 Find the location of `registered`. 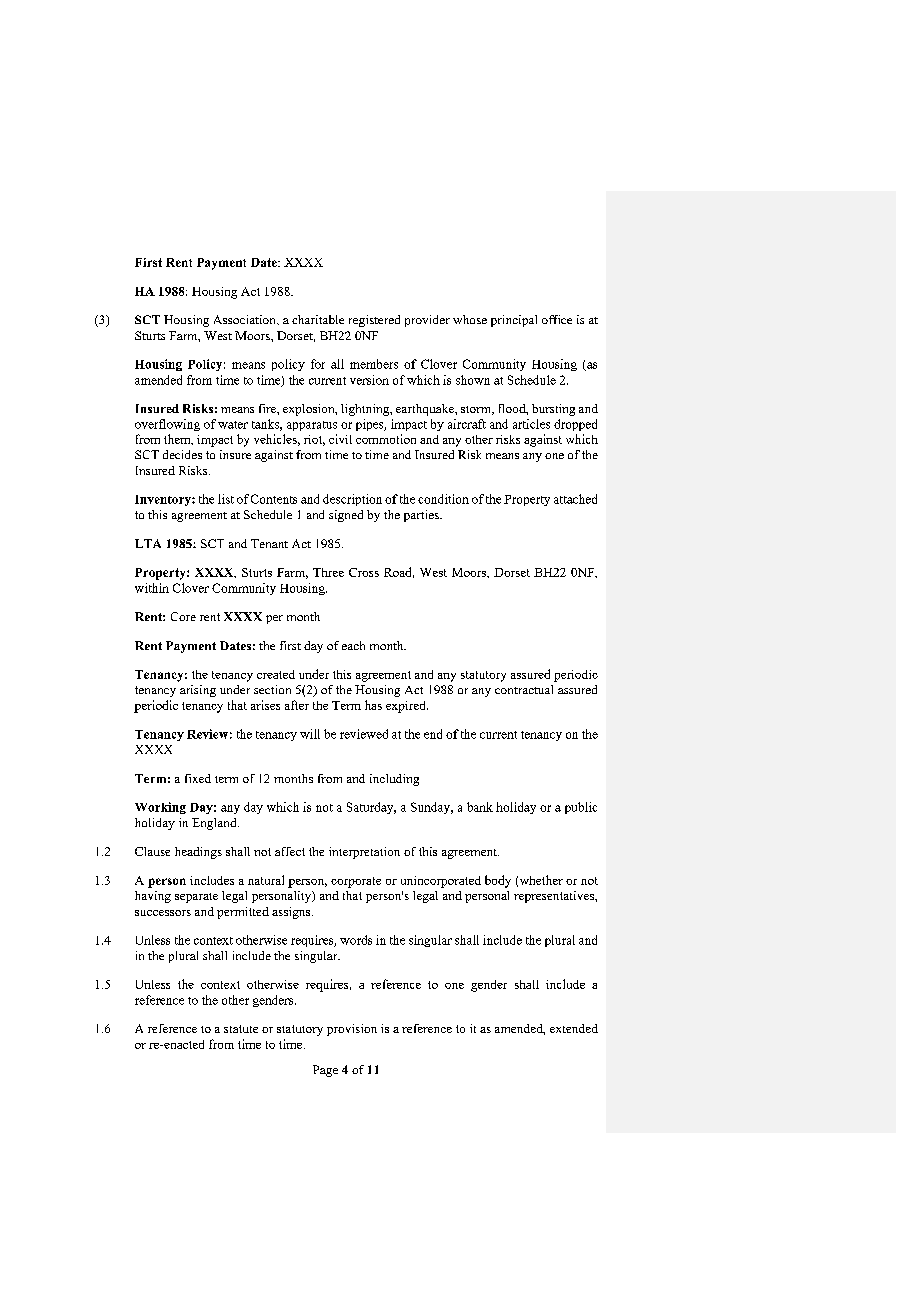

registered is located at coordinates (374, 321).
